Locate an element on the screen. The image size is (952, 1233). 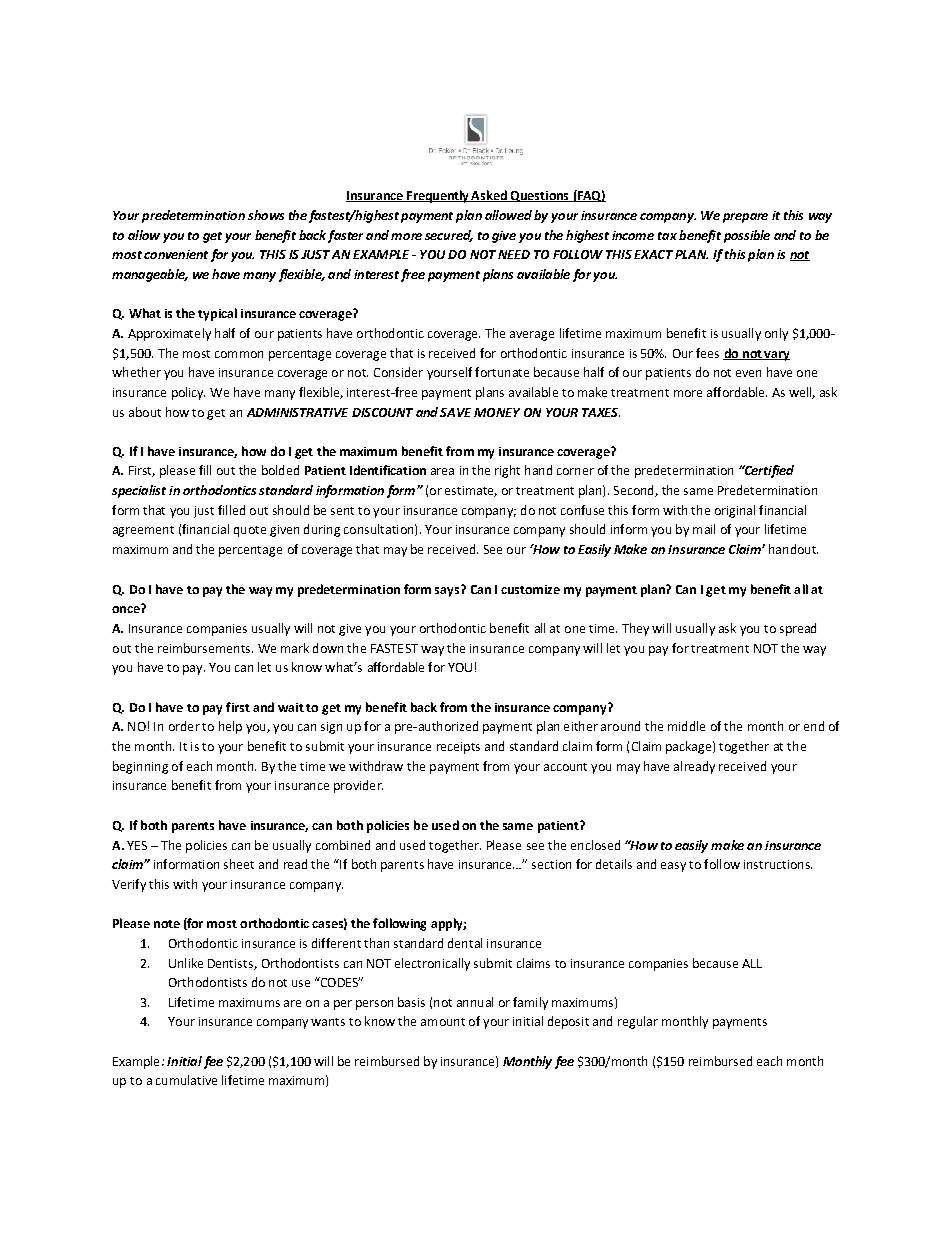
amount is located at coordinates (443, 1022).
